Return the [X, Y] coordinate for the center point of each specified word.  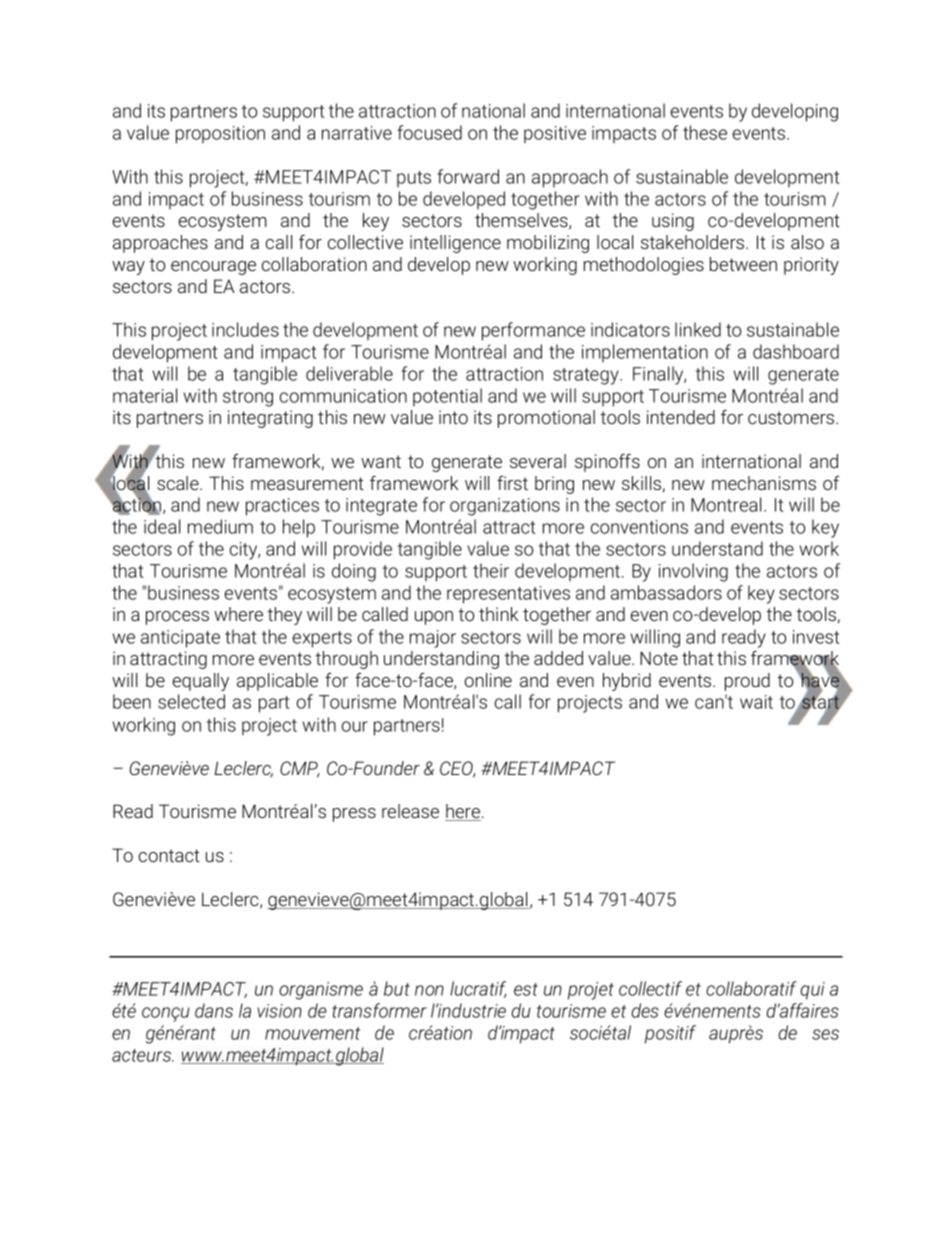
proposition [220, 135]
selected [191, 701]
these [705, 132]
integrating [270, 419]
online [488, 680]
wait [756, 702]
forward [468, 176]
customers [792, 417]
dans [214, 1010]
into [453, 417]
